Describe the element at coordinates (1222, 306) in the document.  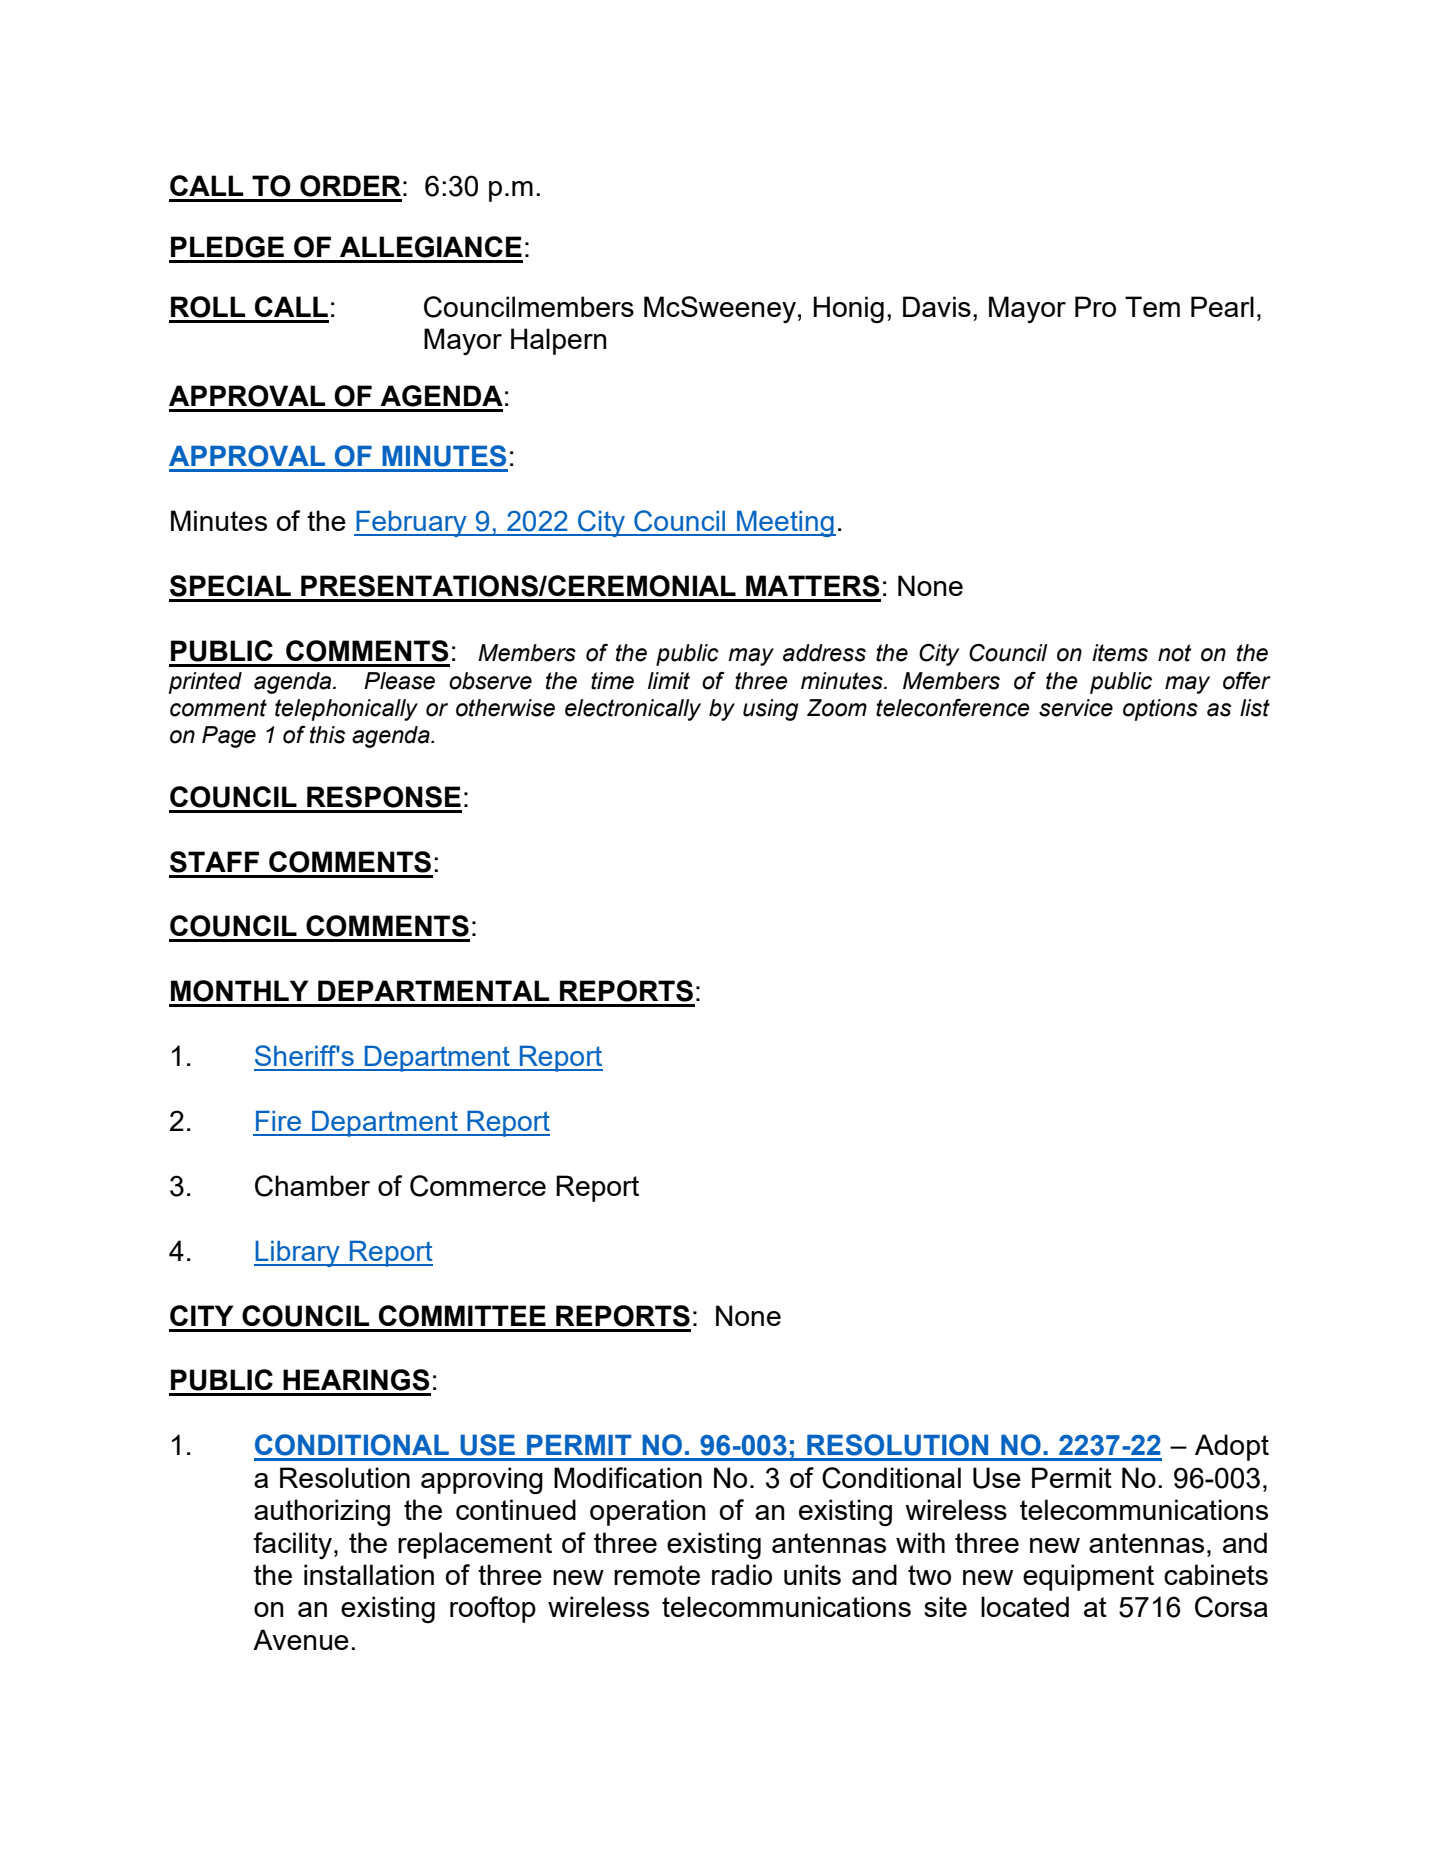
I see `Pearl` at that location.
